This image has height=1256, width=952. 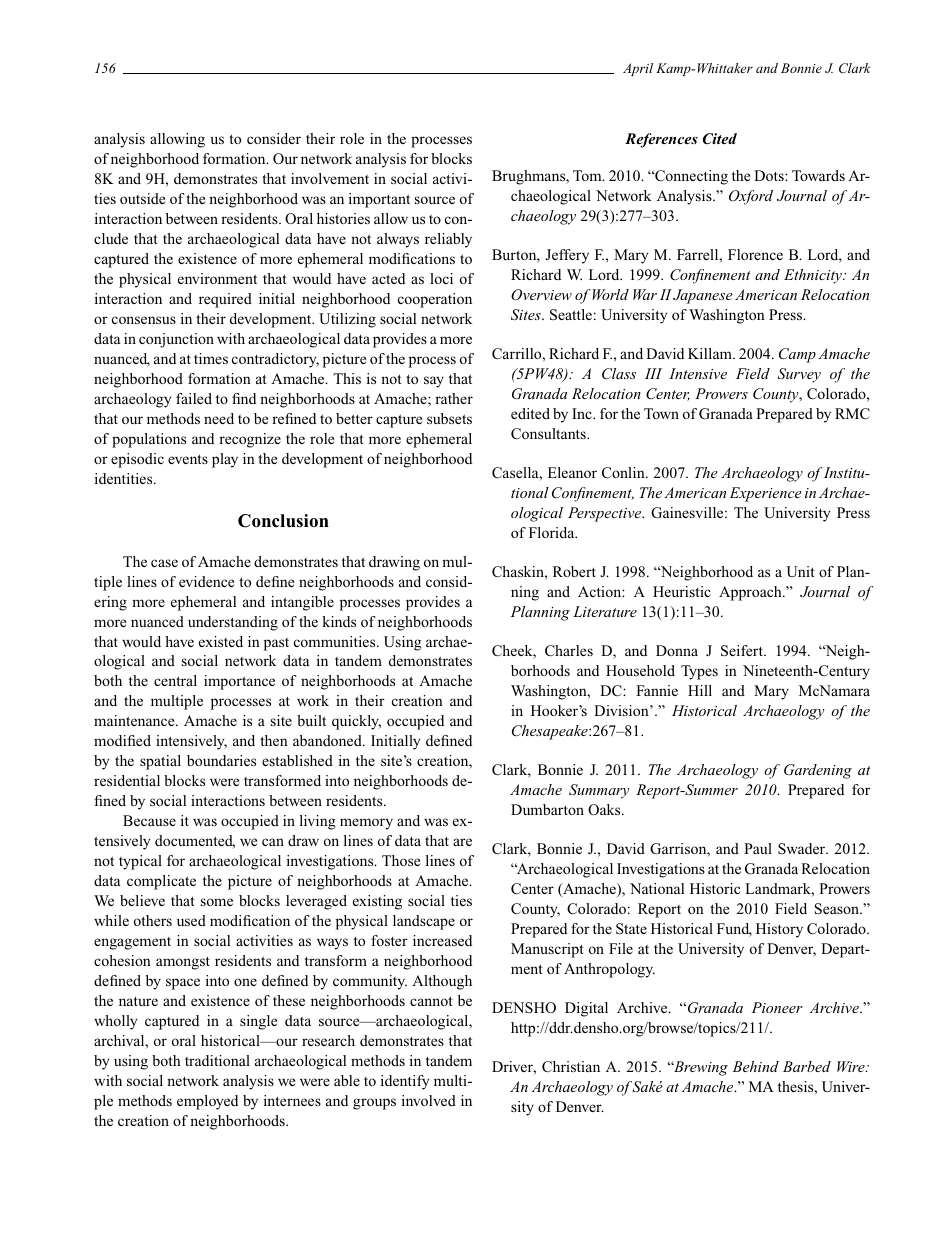 What do you see at coordinates (574, 571) in the image?
I see `Robert` at bounding box center [574, 571].
